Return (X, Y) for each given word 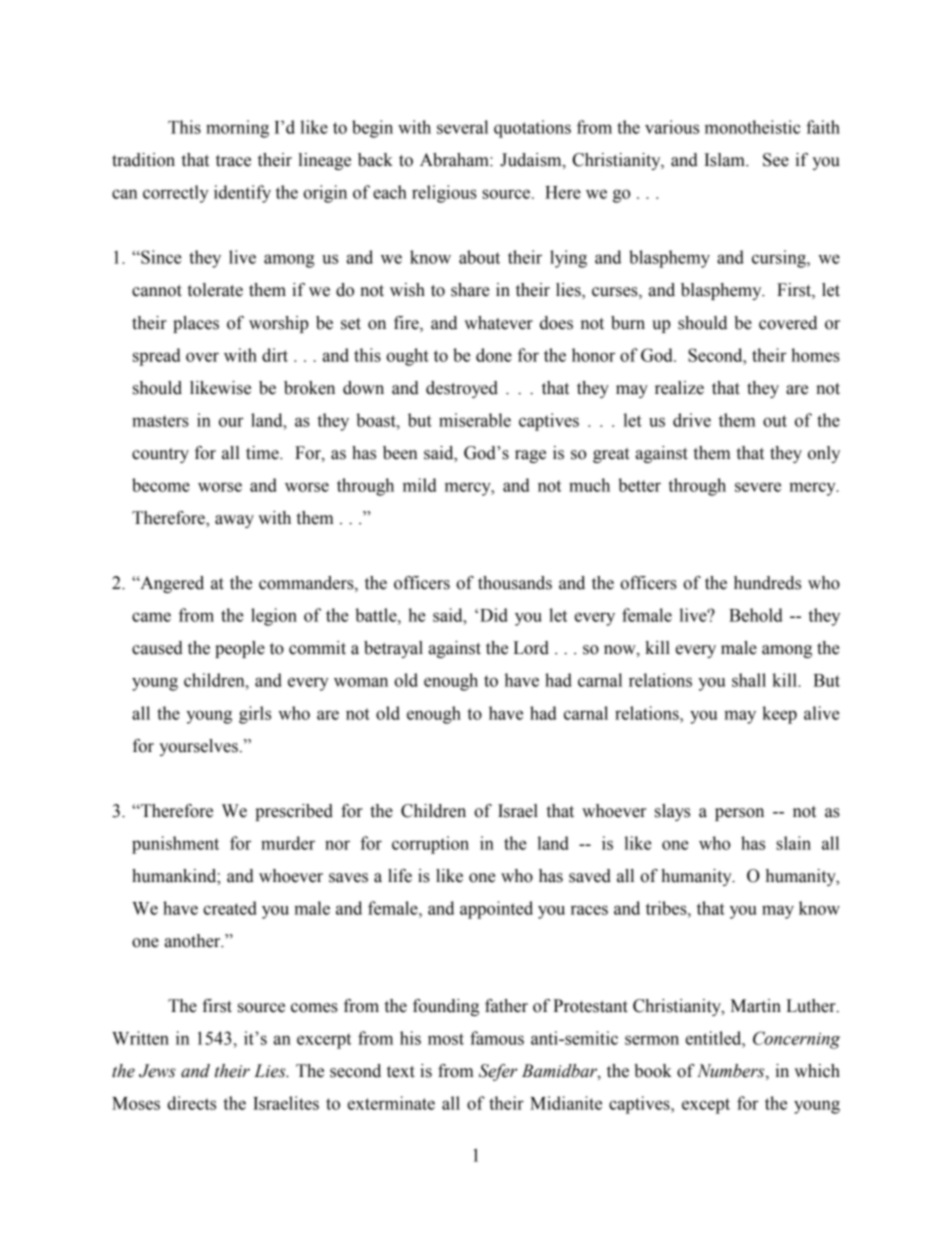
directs (191, 1103)
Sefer (498, 1072)
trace (233, 161)
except (706, 1106)
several (462, 127)
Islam (725, 160)
